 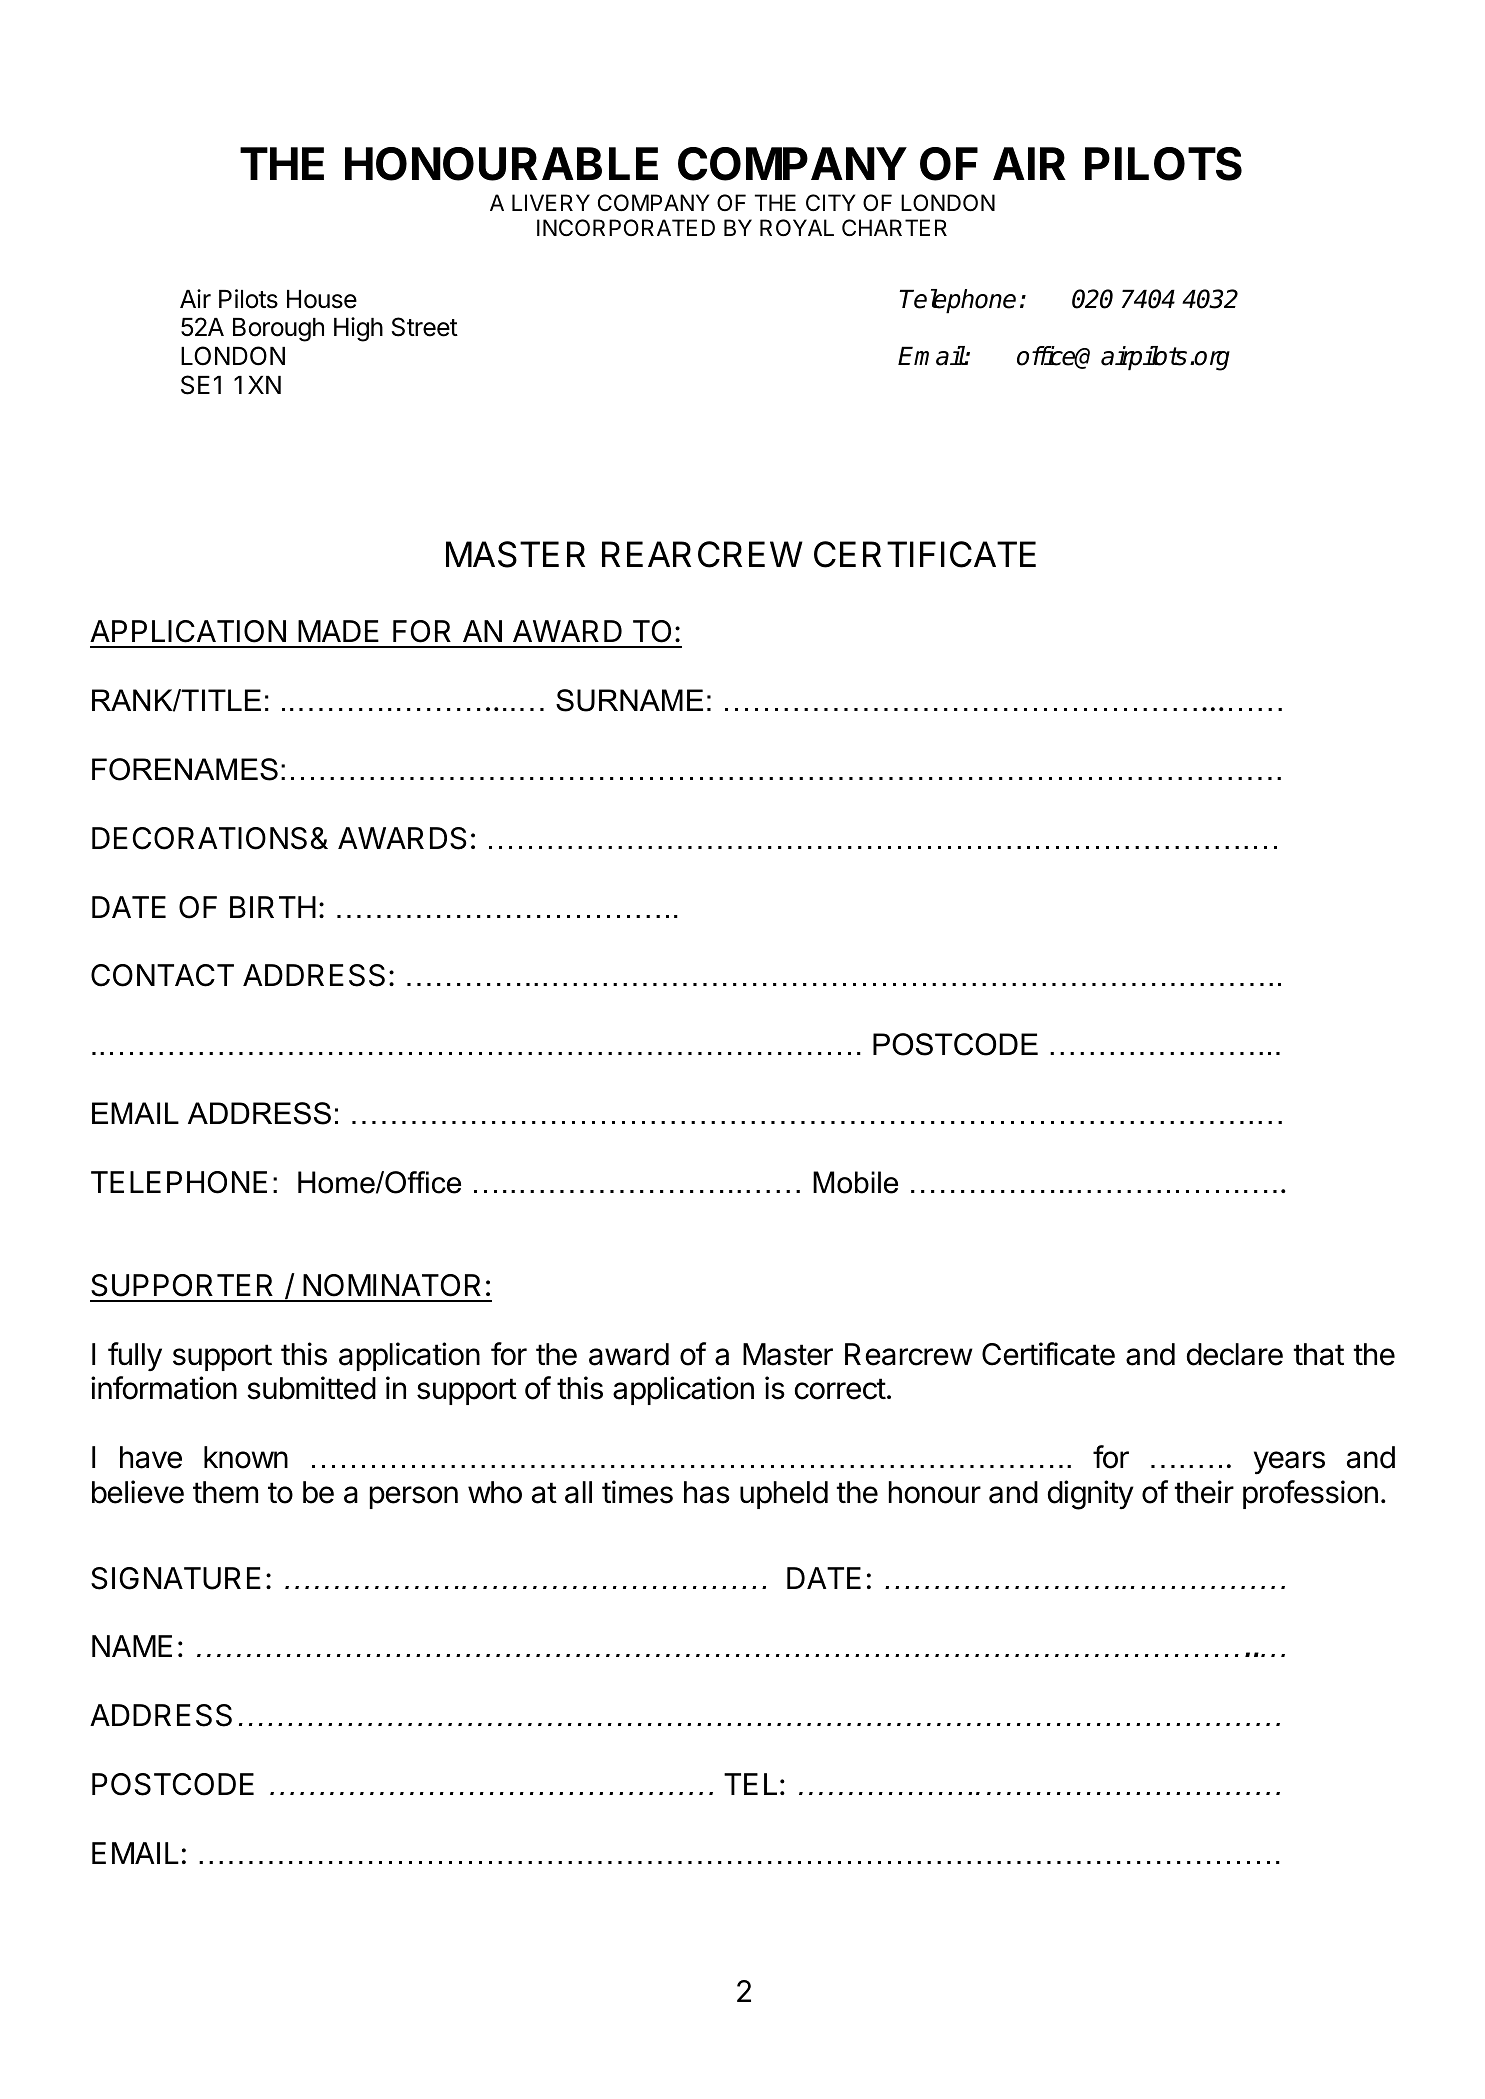 I want to click on MADE, so click(x=338, y=631).
